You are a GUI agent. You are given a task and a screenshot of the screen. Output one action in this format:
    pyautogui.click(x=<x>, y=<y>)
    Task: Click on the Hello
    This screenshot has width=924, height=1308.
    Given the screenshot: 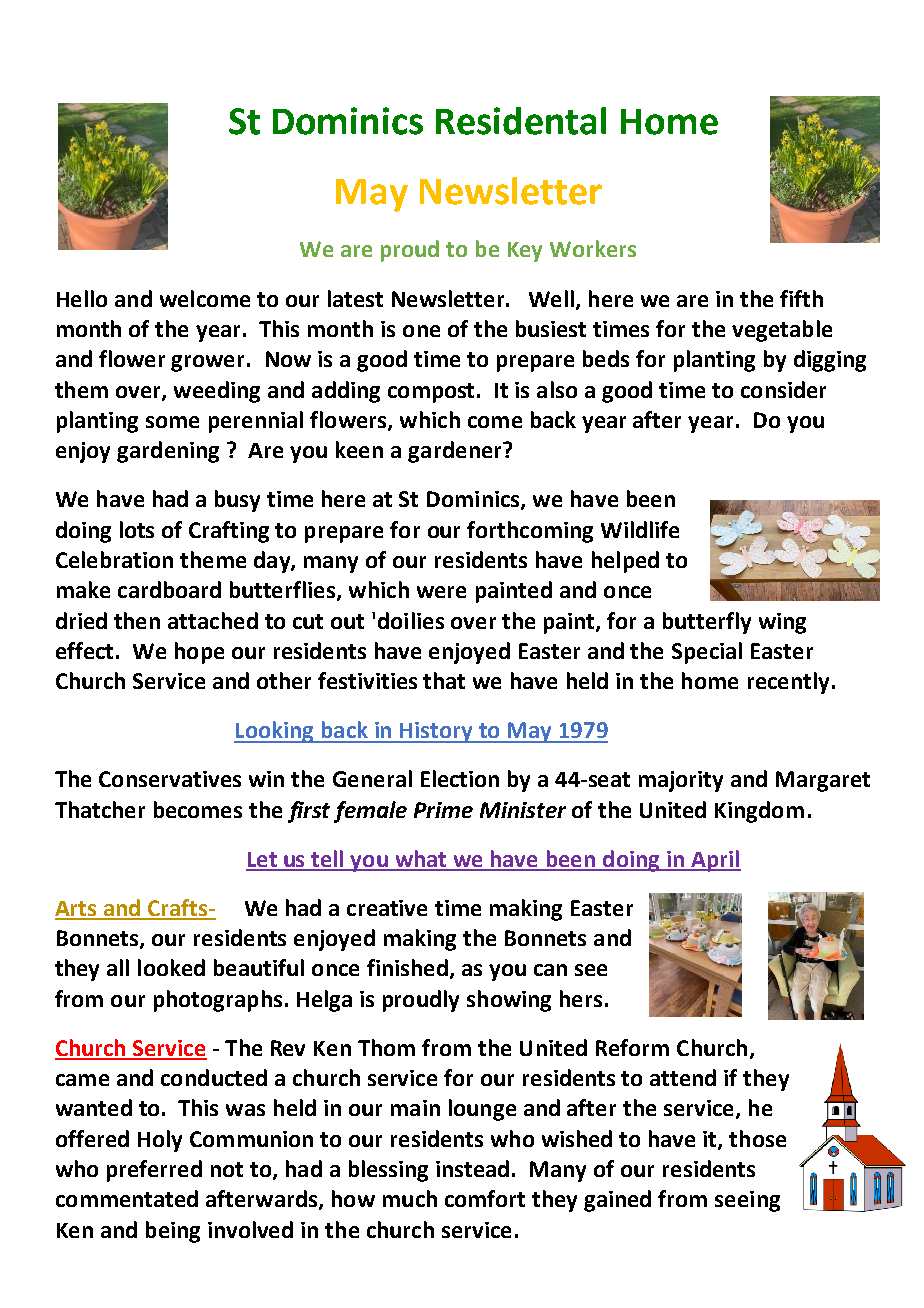 What is the action you would take?
    pyautogui.click(x=82, y=298)
